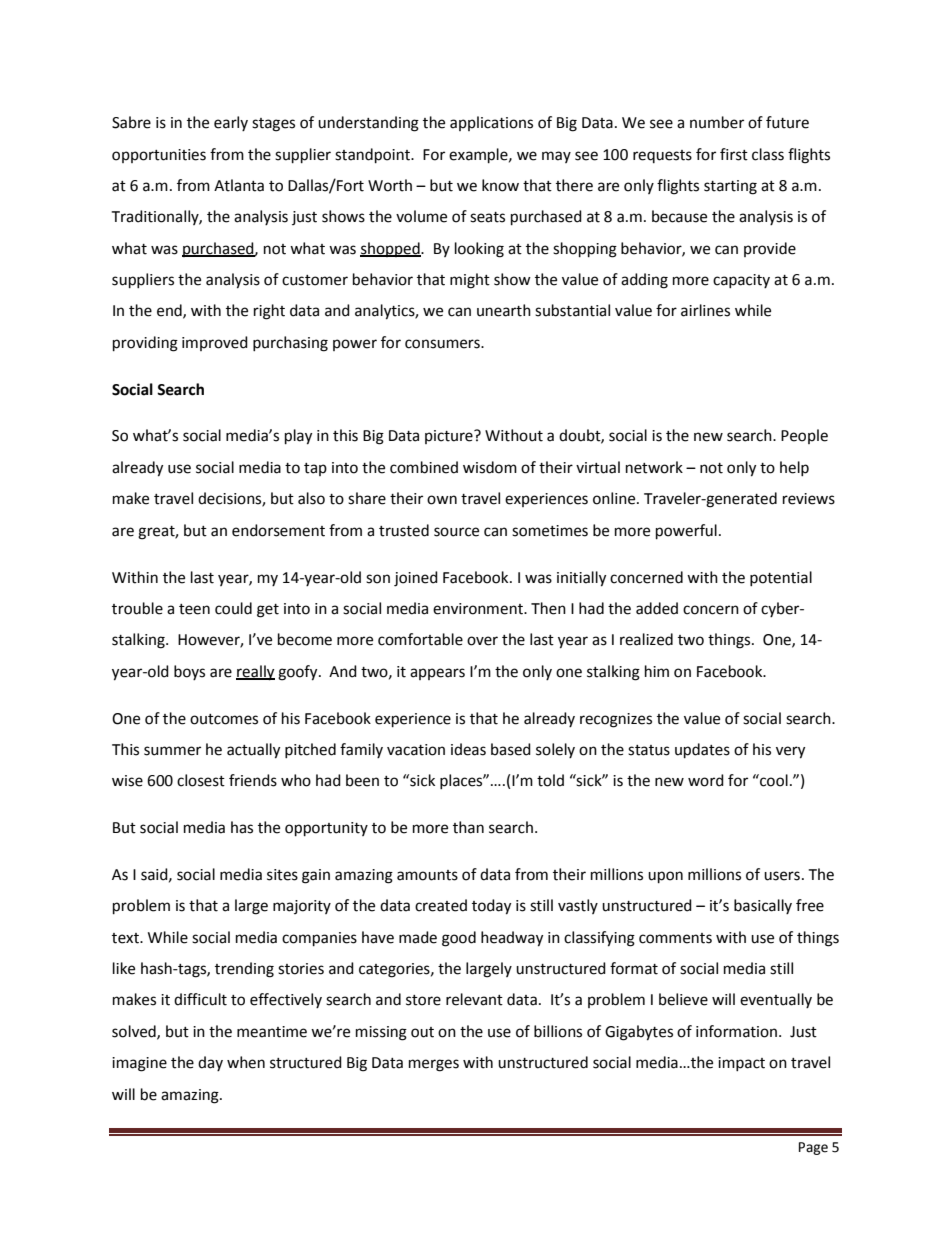 The width and height of the page is (952, 1233). I want to click on first, so click(734, 154).
